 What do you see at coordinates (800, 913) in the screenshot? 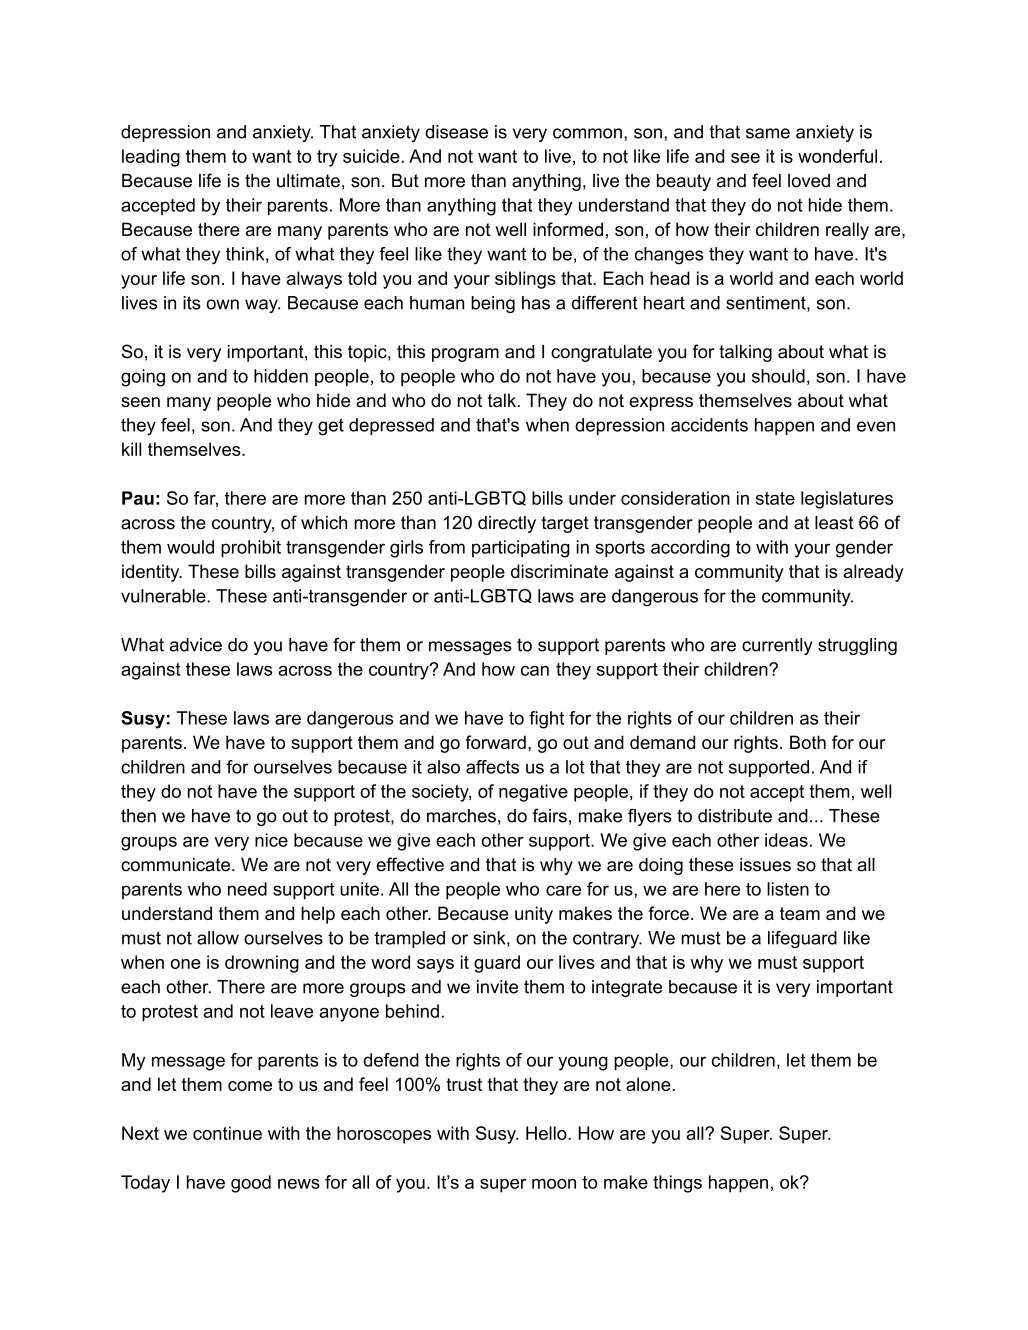
I see `team` at bounding box center [800, 913].
